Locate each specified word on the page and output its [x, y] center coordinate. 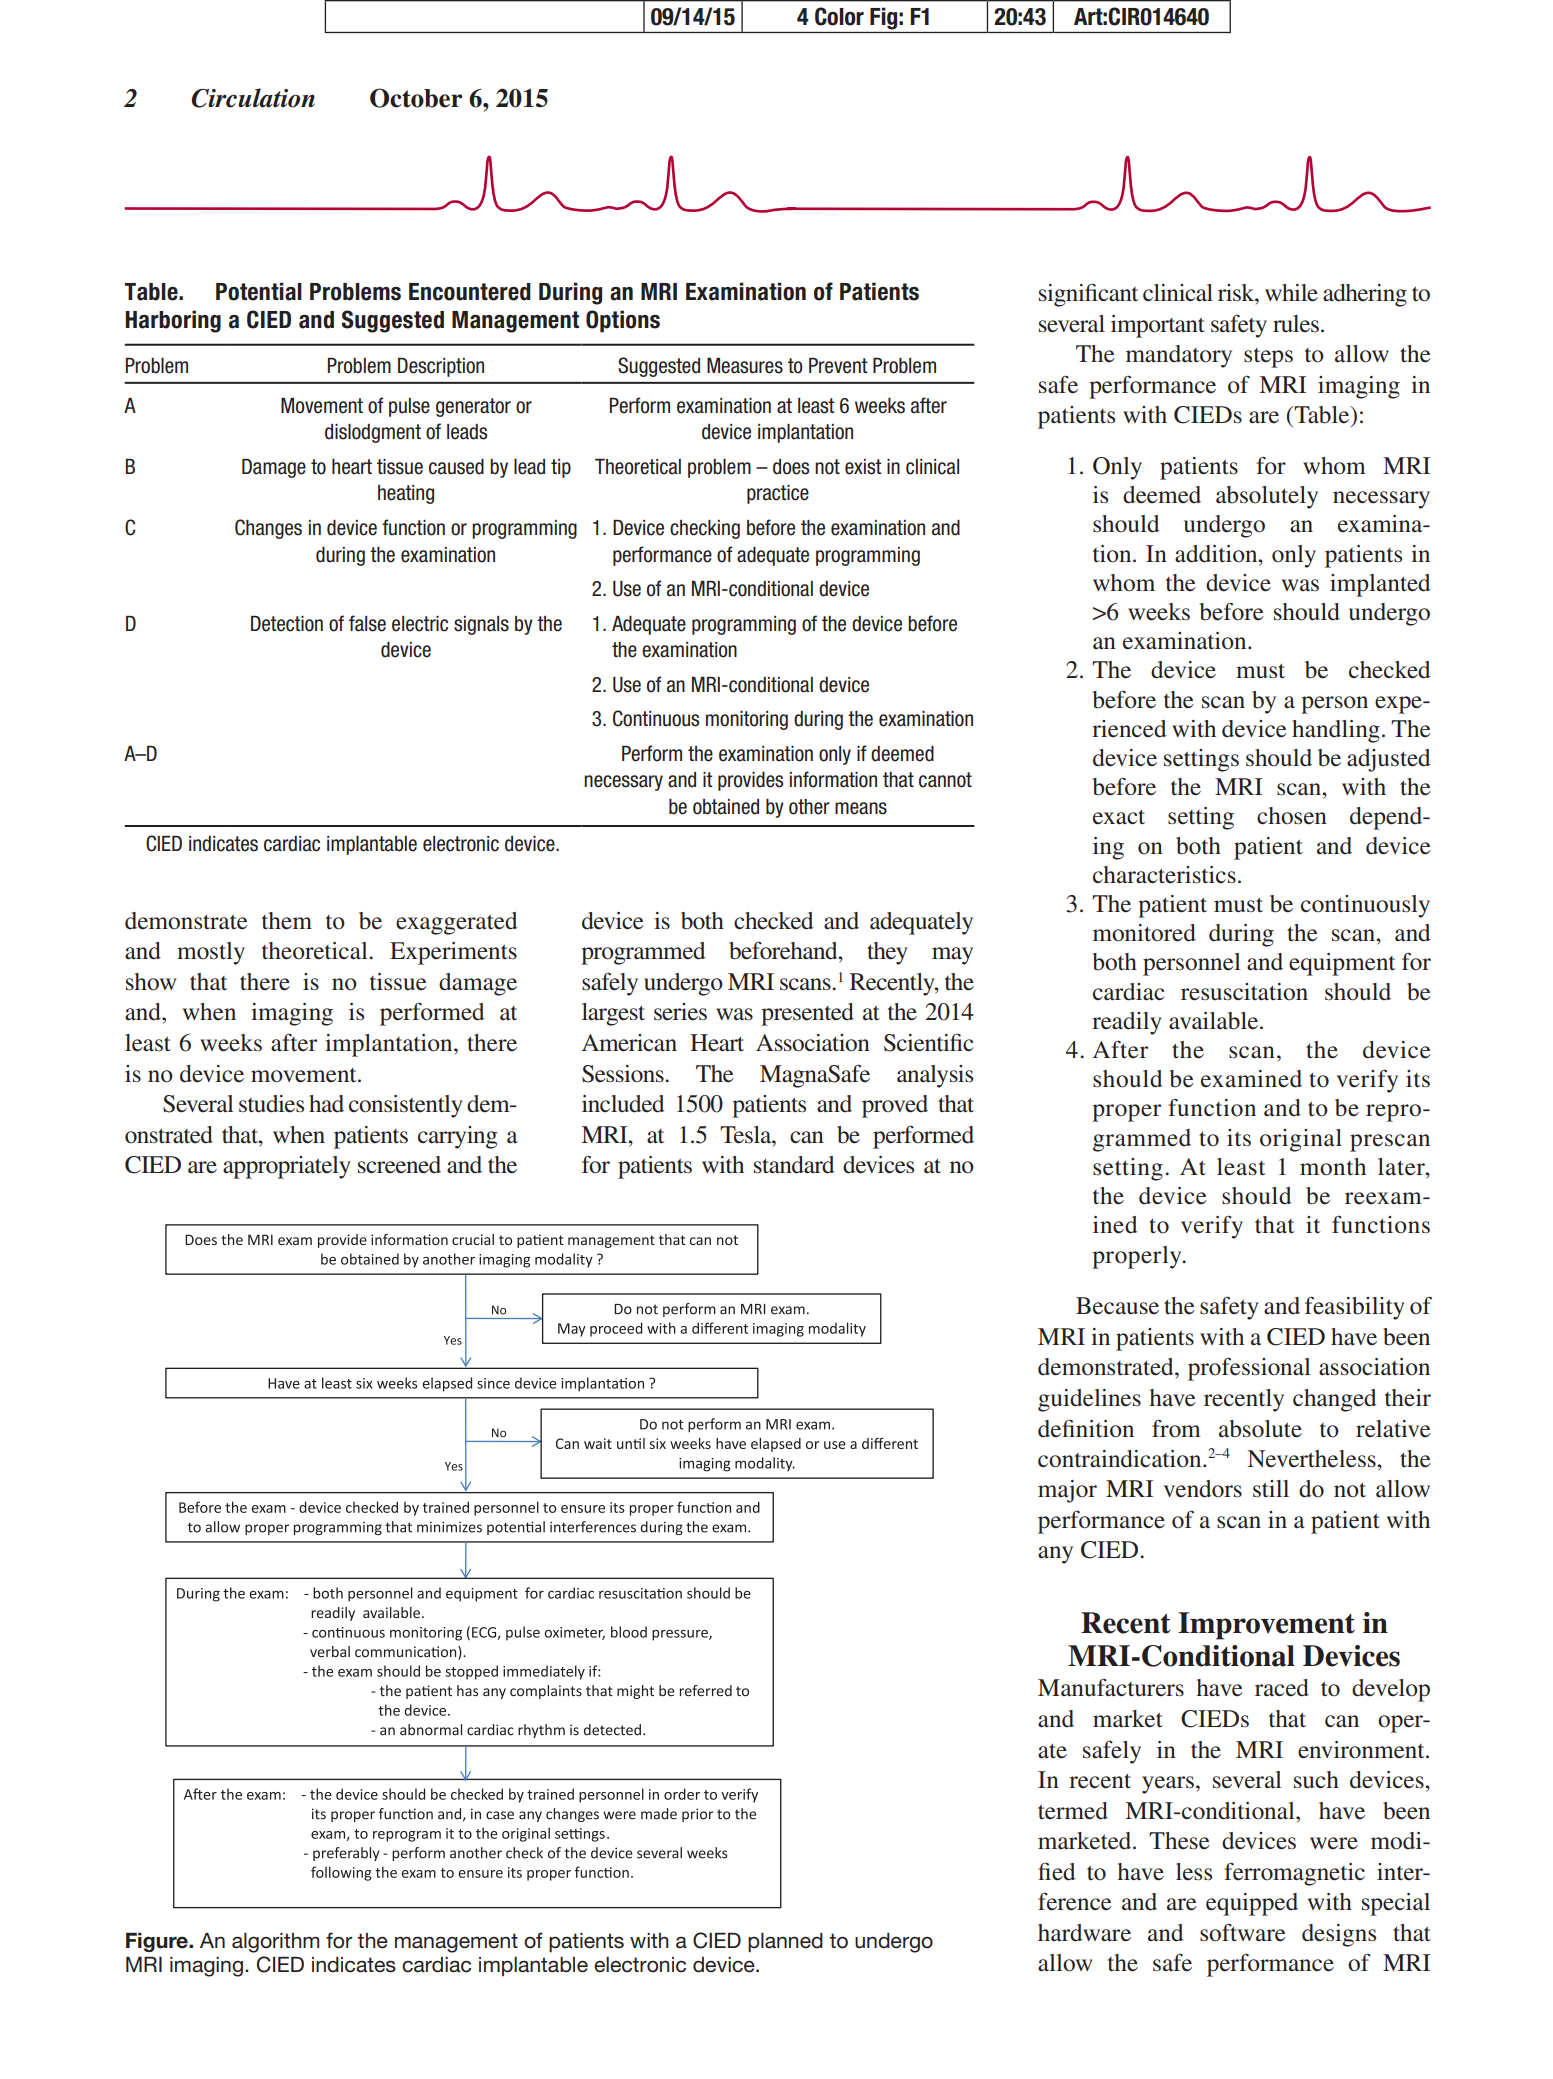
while [1291, 293]
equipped [1252, 1904]
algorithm [275, 1943]
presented [807, 1014]
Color [839, 16]
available [1215, 1021]
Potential [259, 291]
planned [785, 1943]
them [287, 921]
